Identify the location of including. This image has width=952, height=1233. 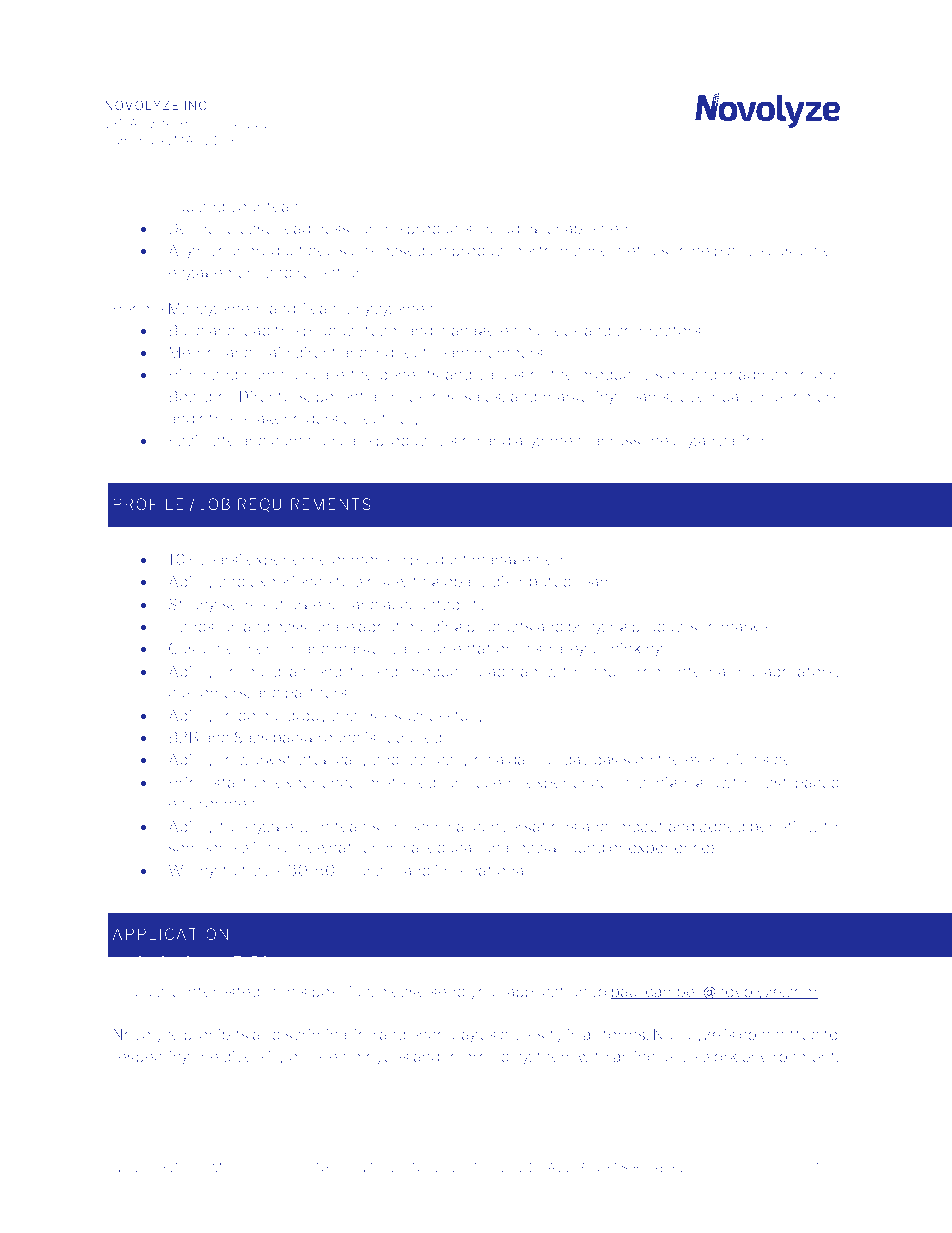
(509, 230).
